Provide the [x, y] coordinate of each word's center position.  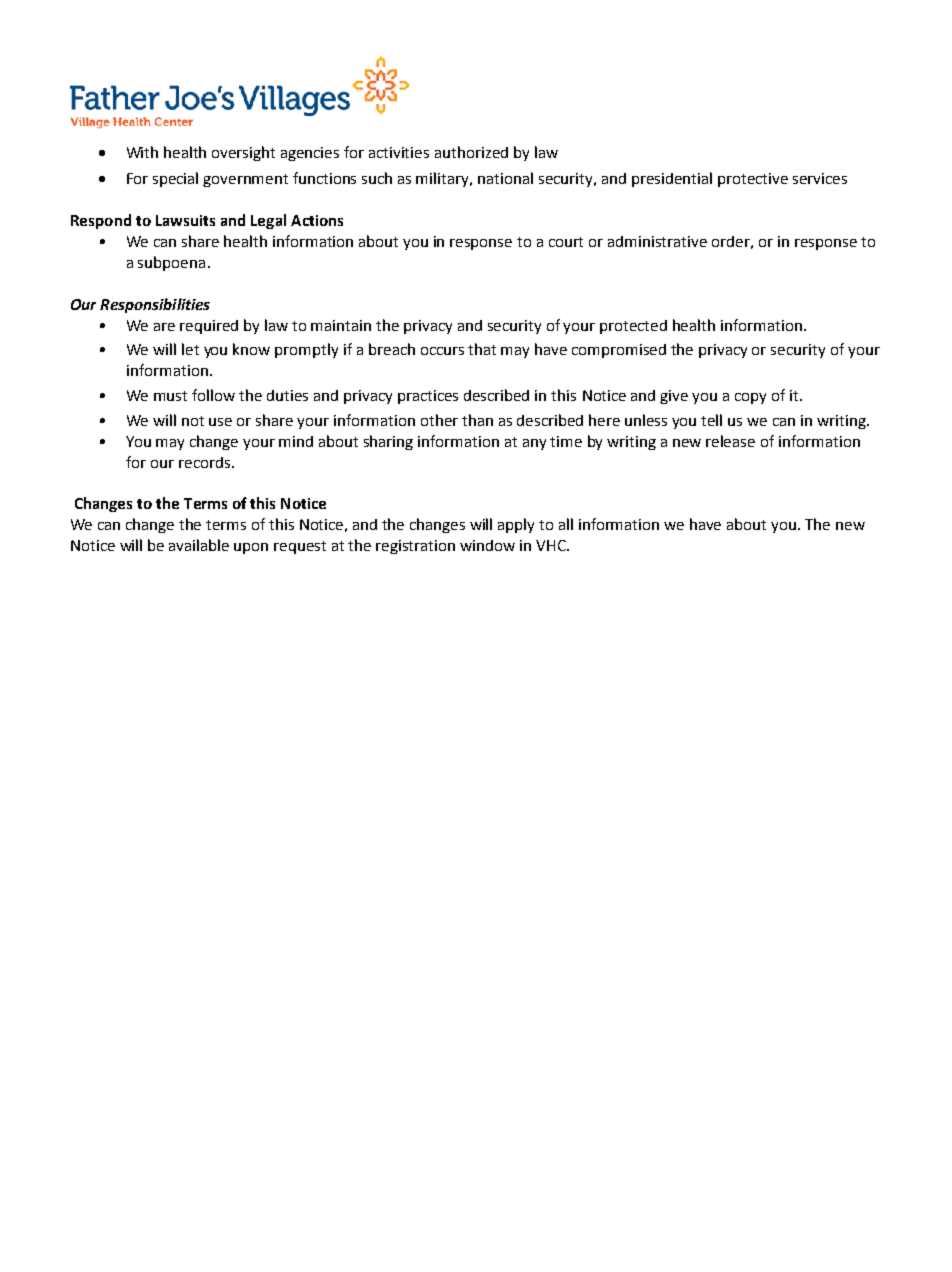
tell [711, 420]
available [199, 545]
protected [633, 327]
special [175, 179]
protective [753, 180]
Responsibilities [155, 305]
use [220, 422]
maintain [341, 325]
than [477, 420]
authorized [471, 152]
